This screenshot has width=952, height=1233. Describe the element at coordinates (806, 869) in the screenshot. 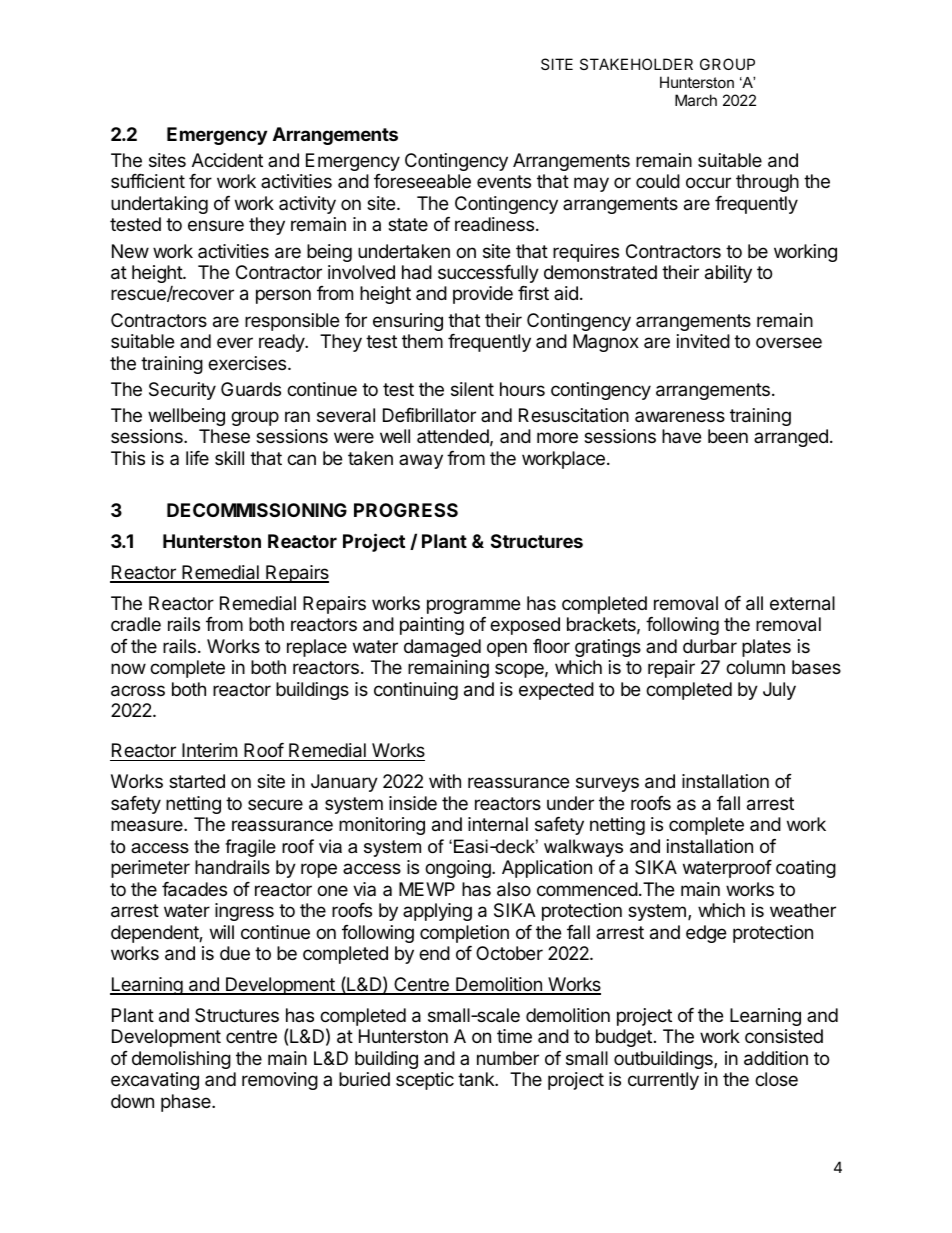

I see `coating` at that location.
